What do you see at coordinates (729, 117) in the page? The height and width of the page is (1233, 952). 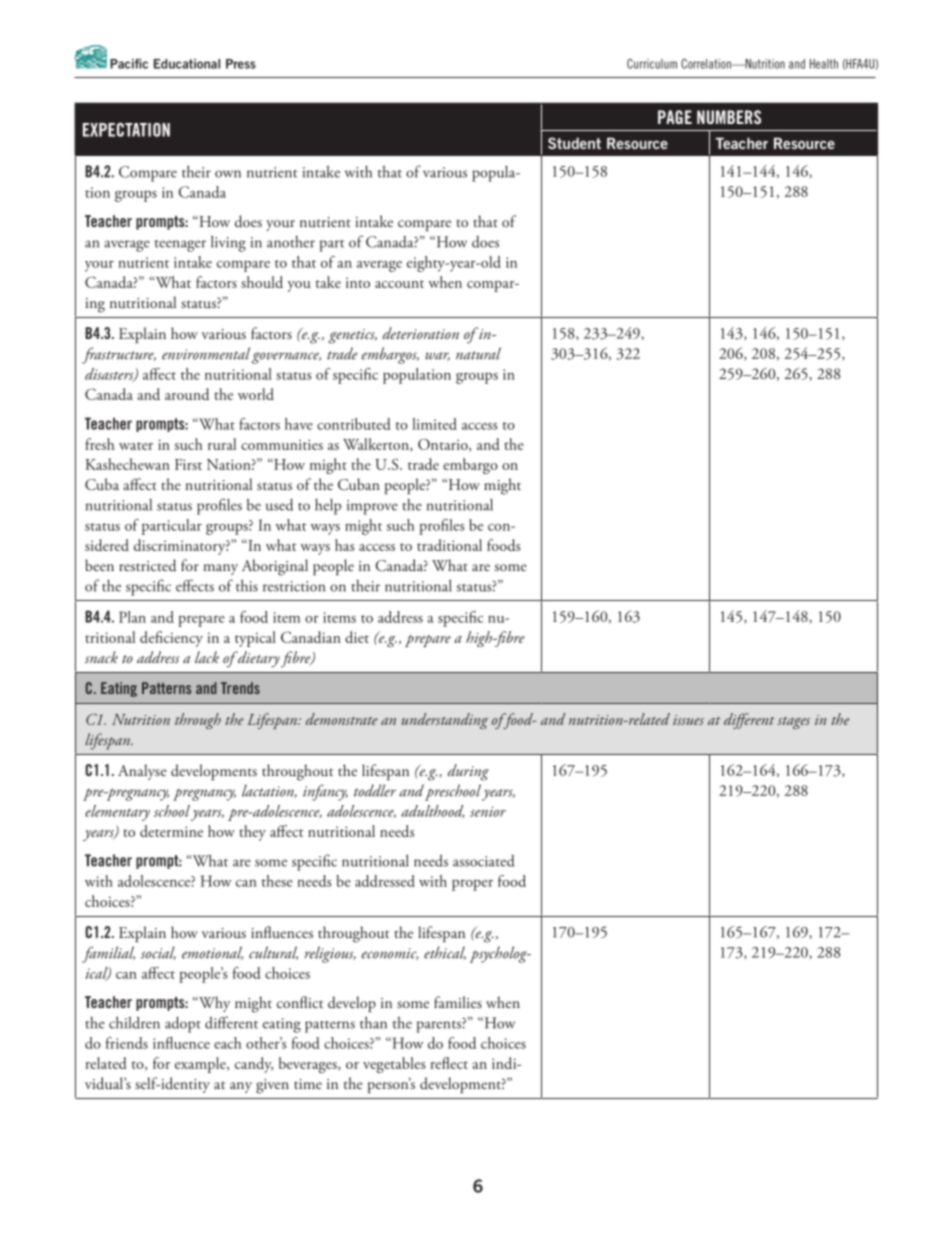 I see `NUMBERS` at bounding box center [729, 117].
